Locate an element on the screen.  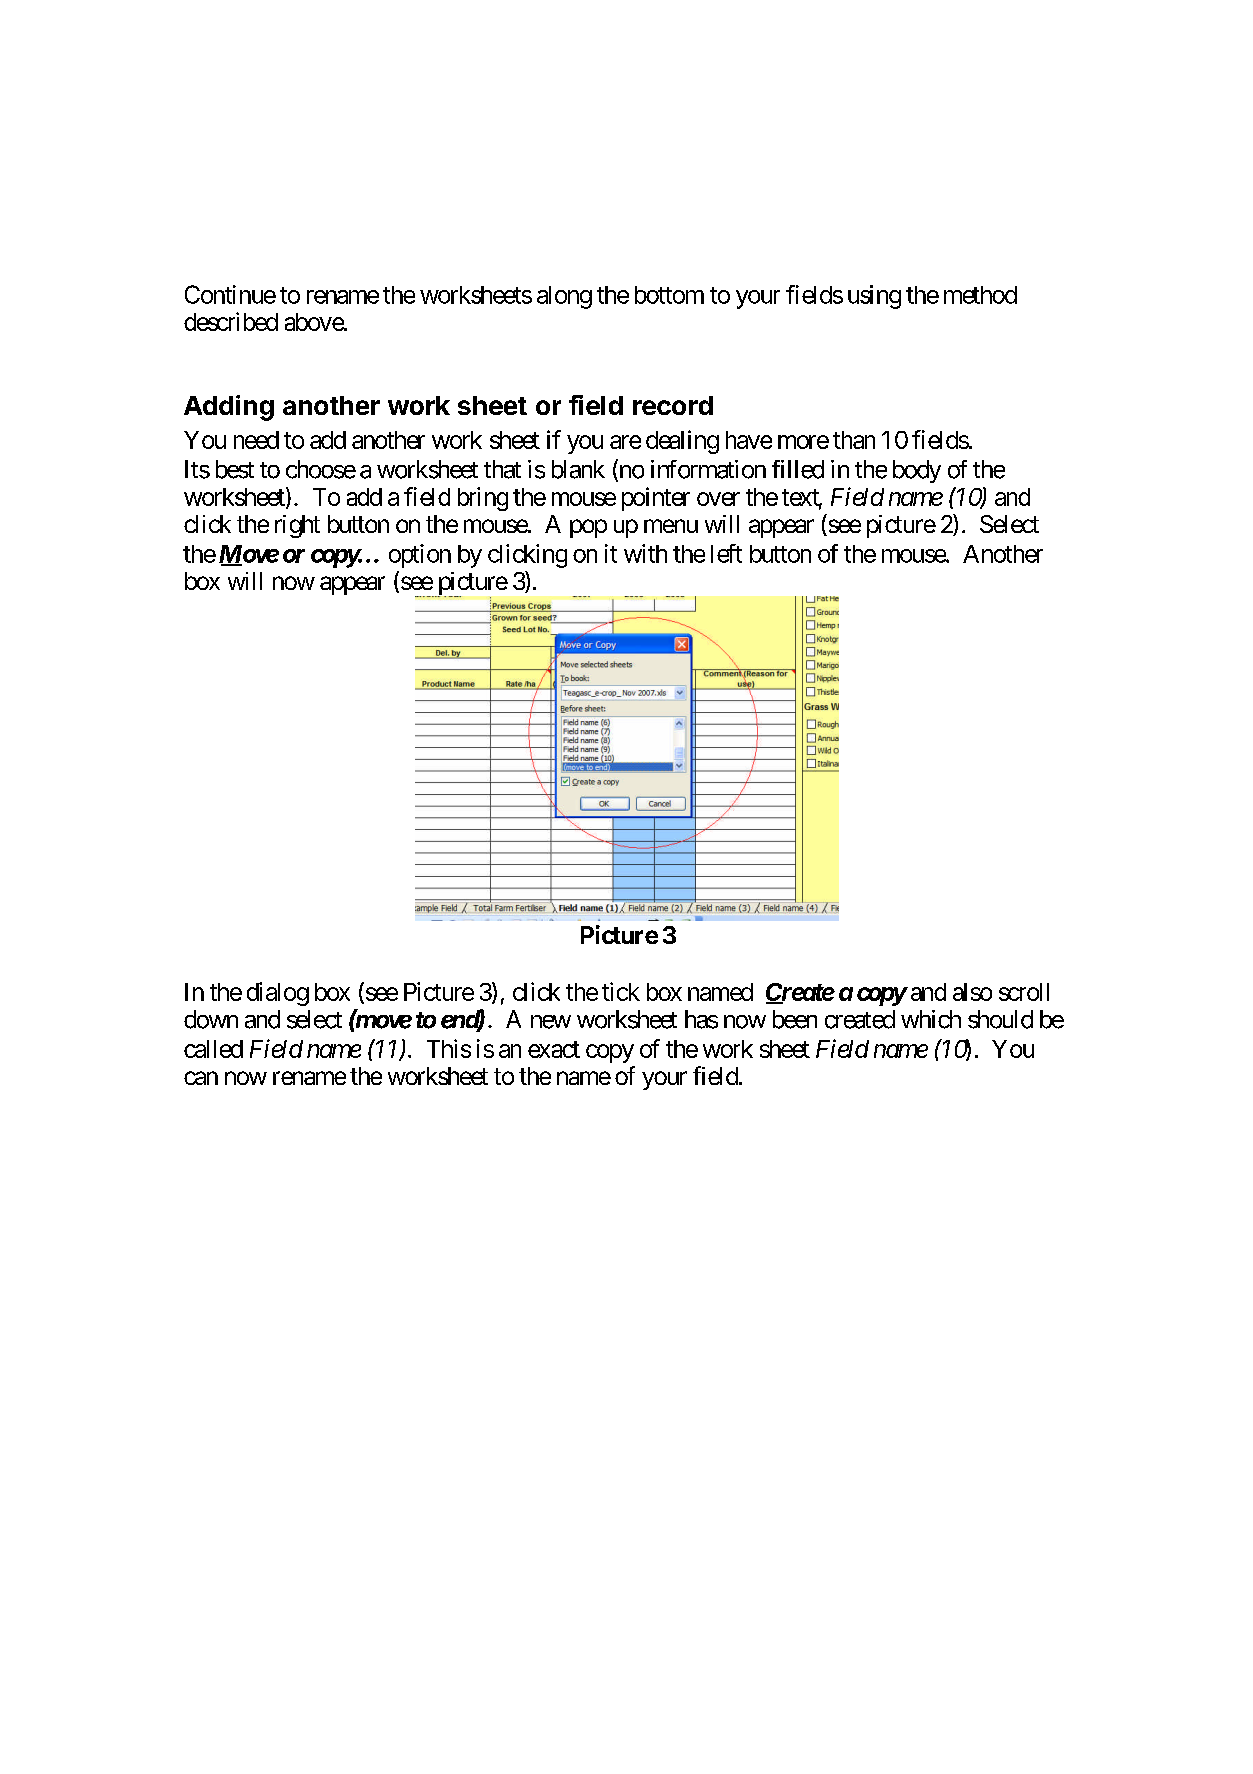
left is located at coordinates (726, 553).
